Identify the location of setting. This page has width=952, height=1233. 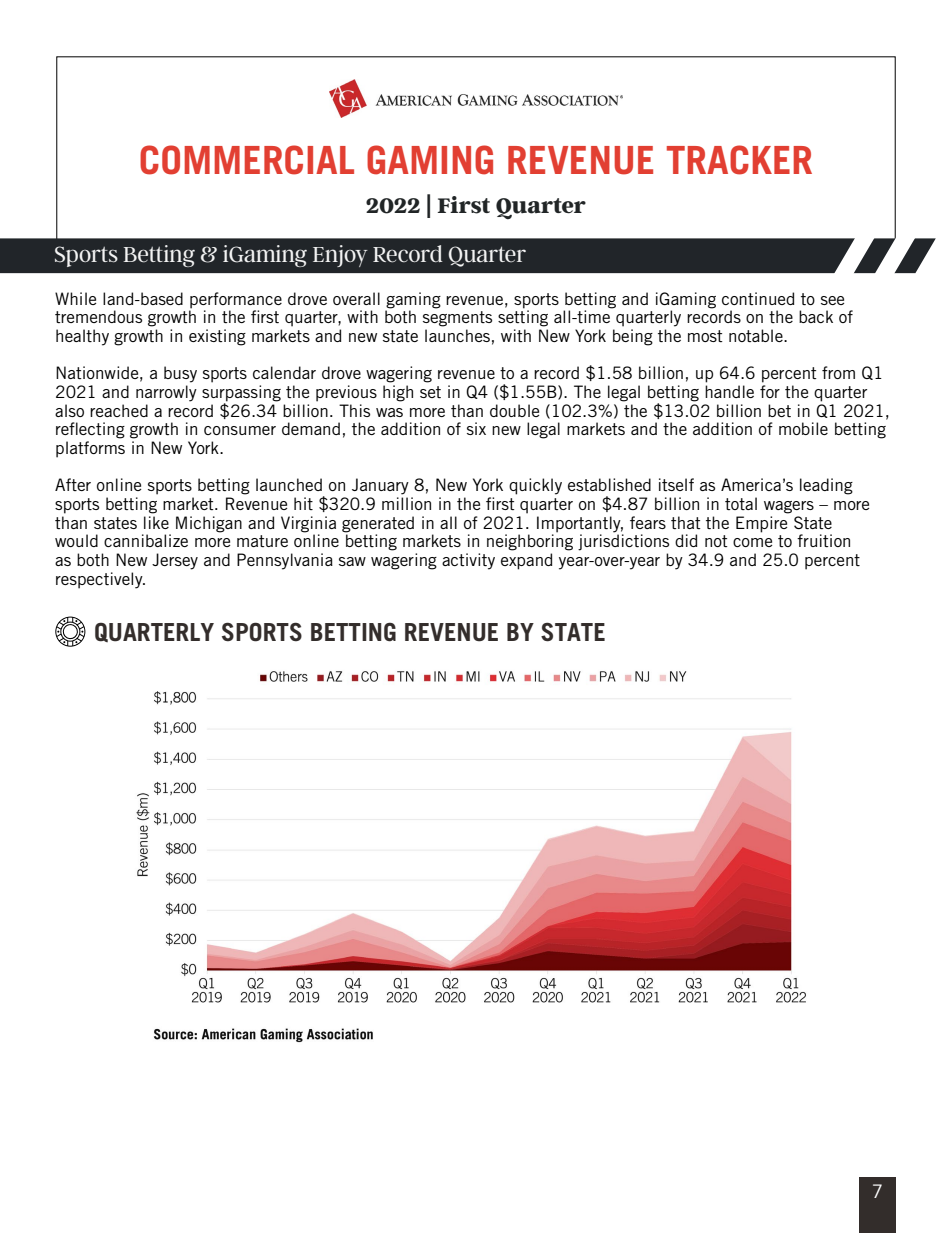
(523, 317).
